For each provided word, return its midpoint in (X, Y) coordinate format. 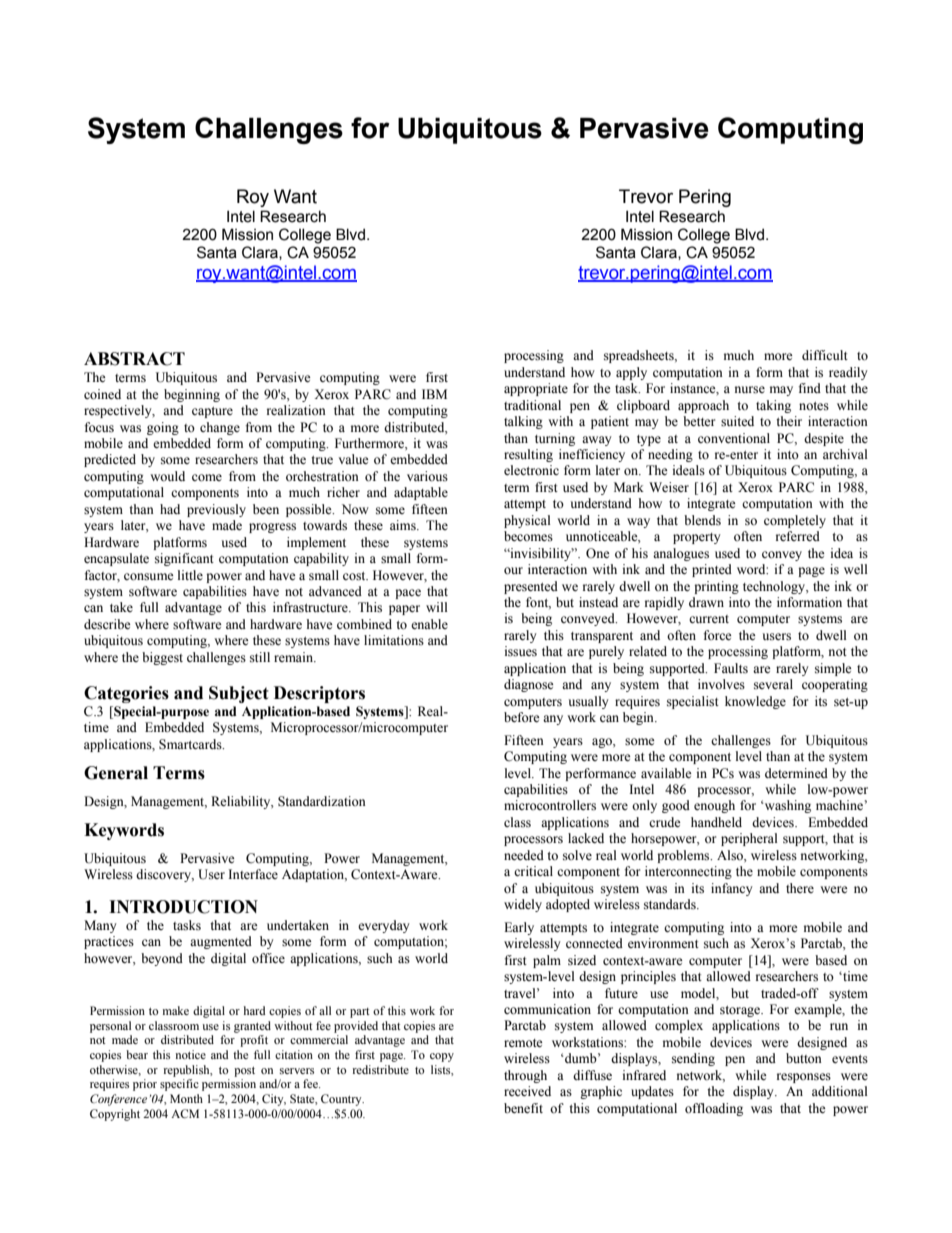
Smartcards (191, 744)
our (513, 571)
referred (798, 536)
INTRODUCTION (183, 907)
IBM (434, 394)
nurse (750, 390)
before (522, 717)
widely (523, 905)
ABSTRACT (134, 359)
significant (184, 559)
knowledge (755, 702)
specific (179, 1085)
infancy (732, 889)
